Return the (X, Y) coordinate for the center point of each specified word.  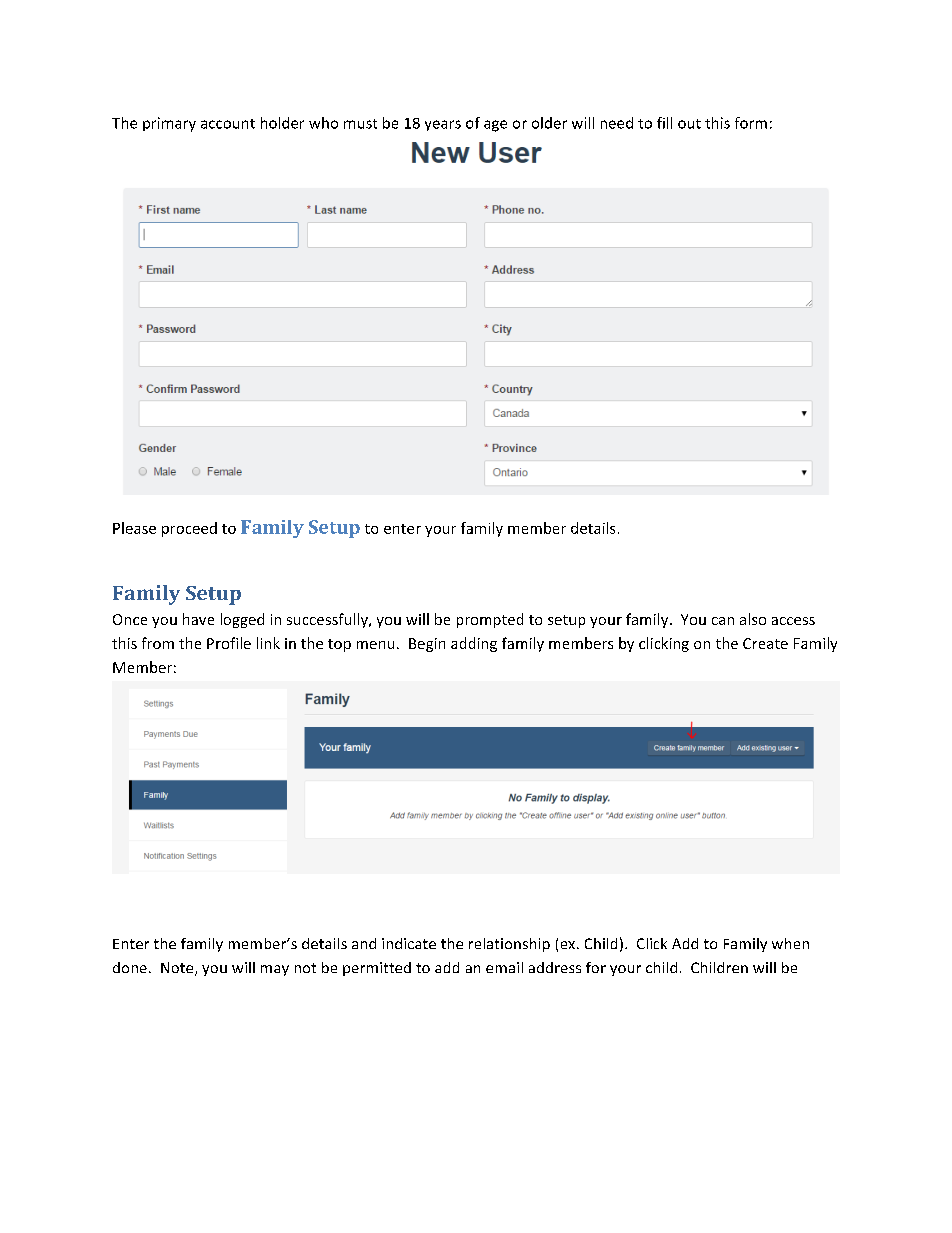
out (689, 124)
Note (178, 969)
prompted (490, 620)
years (443, 125)
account (228, 124)
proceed (189, 529)
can (723, 621)
